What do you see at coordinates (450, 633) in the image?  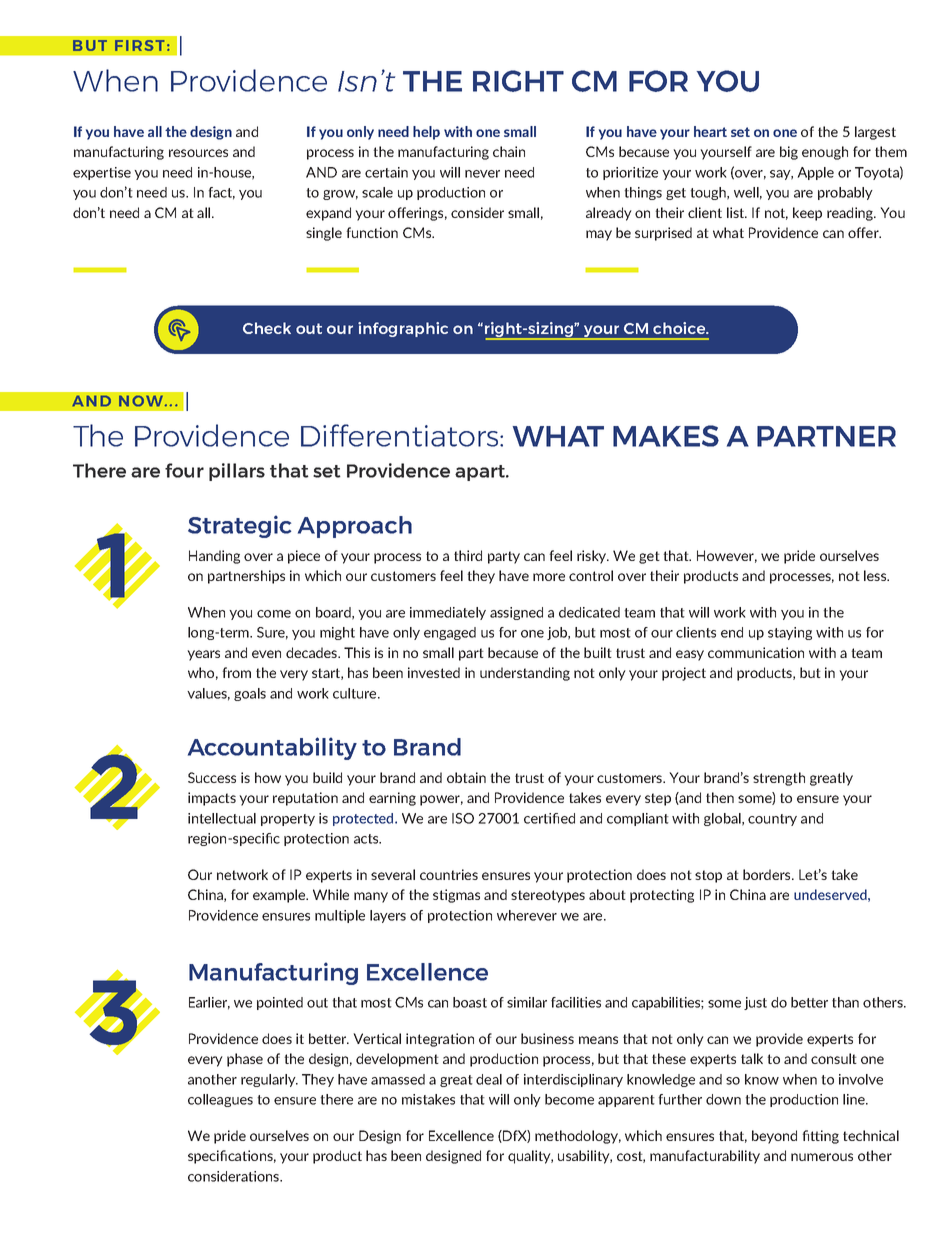 I see `engaged` at bounding box center [450, 633].
